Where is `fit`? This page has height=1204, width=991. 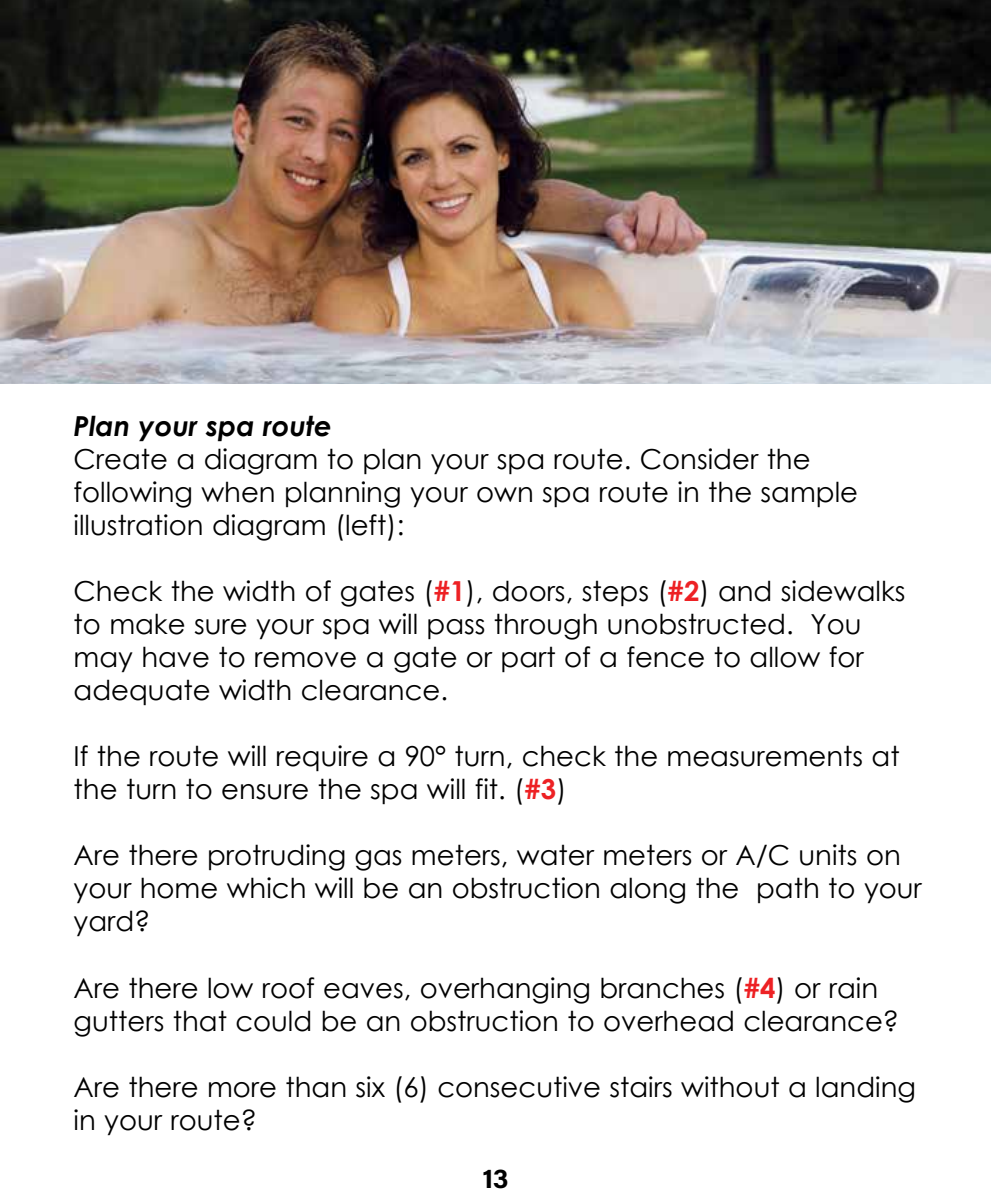 fit is located at coordinates (486, 788).
